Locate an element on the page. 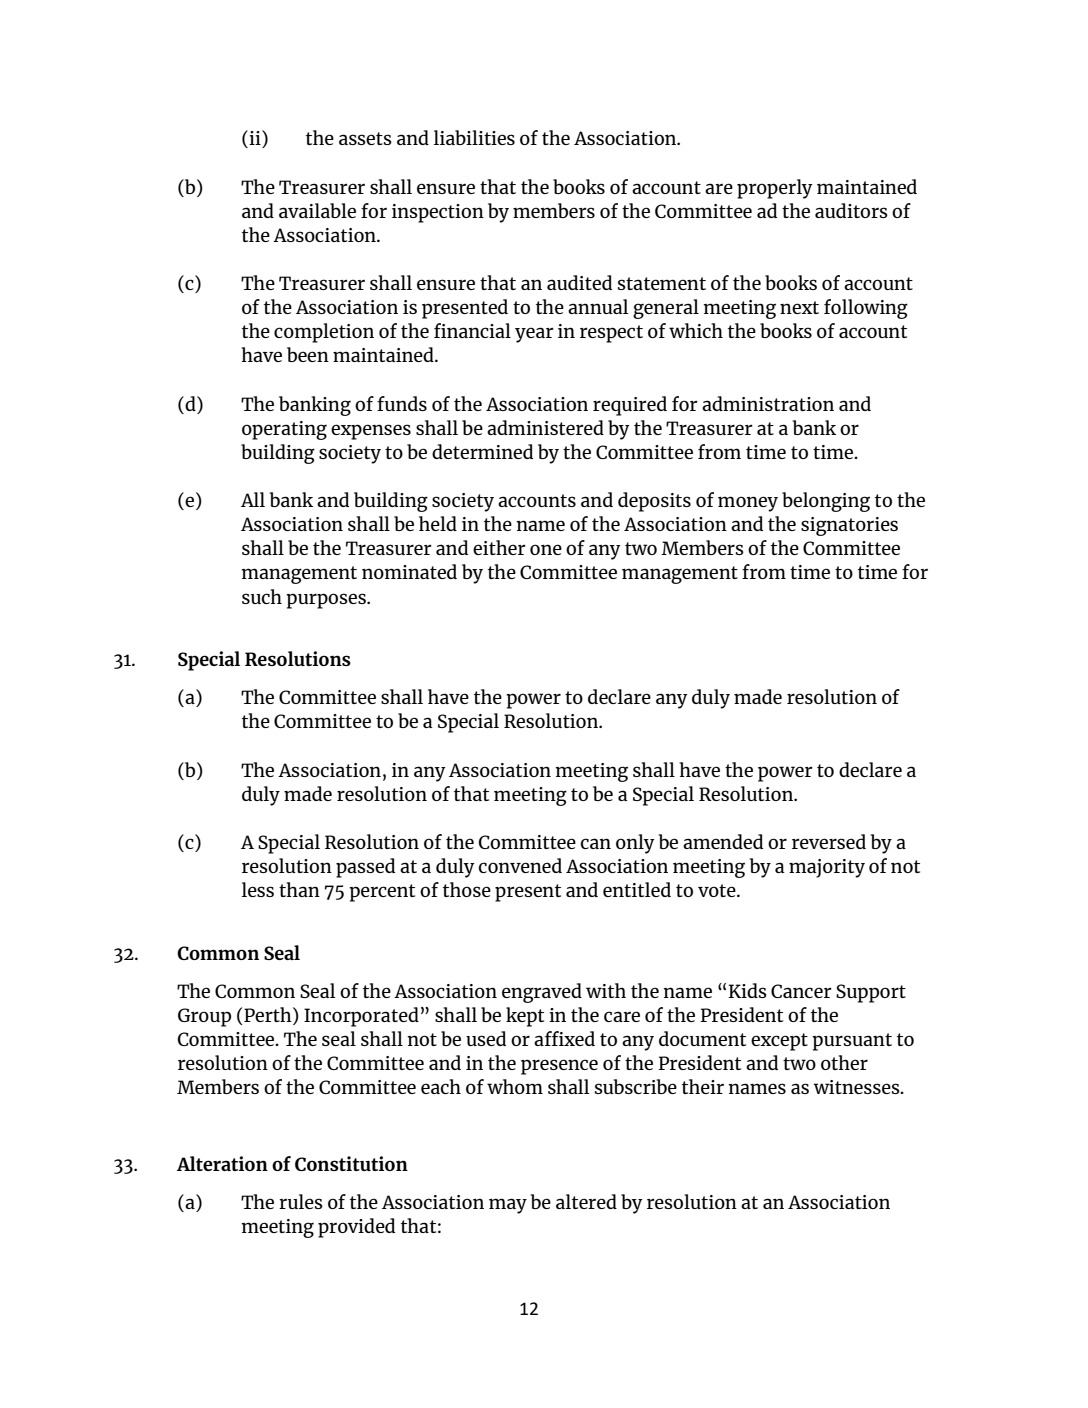  either is located at coordinates (499, 547).
